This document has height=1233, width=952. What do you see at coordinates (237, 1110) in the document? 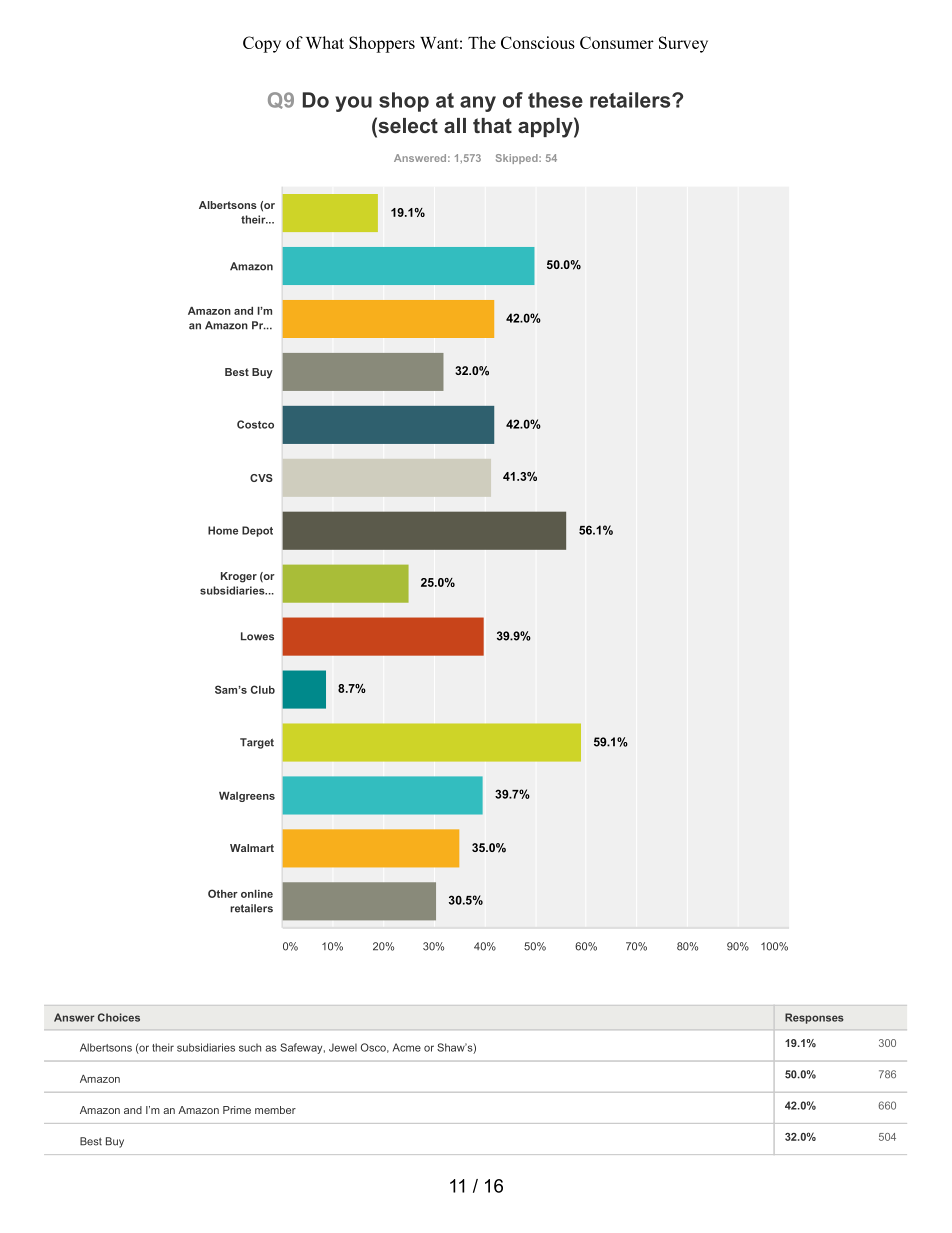
I see `Prime` at bounding box center [237, 1110].
